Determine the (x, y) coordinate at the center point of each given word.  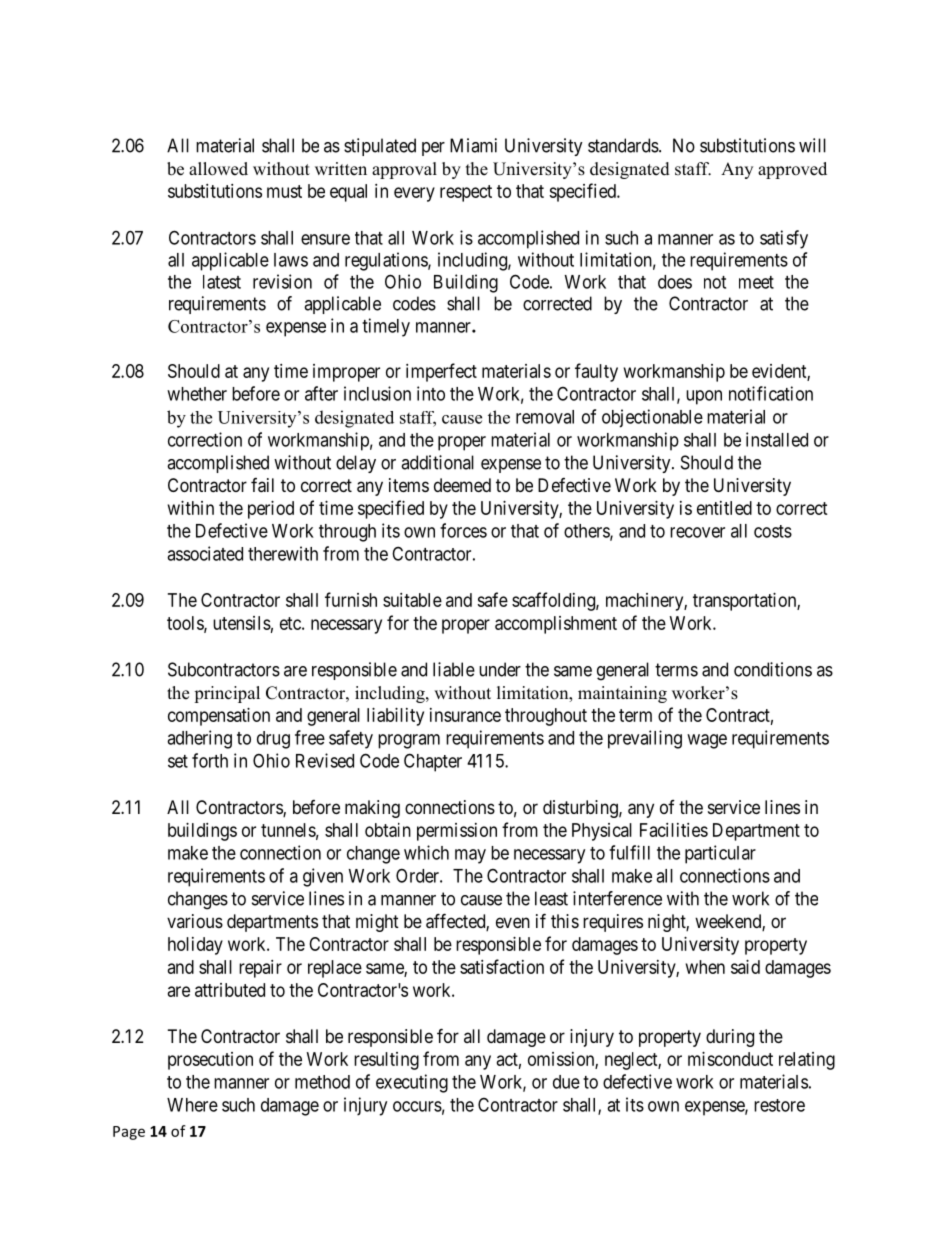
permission (457, 832)
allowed (218, 169)
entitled (724, 508)
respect (466, 193)
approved (792, 170)
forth (210, 760)
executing (412, 1083)
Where (192, 1105)
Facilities (674, 830)
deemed (462, 485)
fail (262, 485)
